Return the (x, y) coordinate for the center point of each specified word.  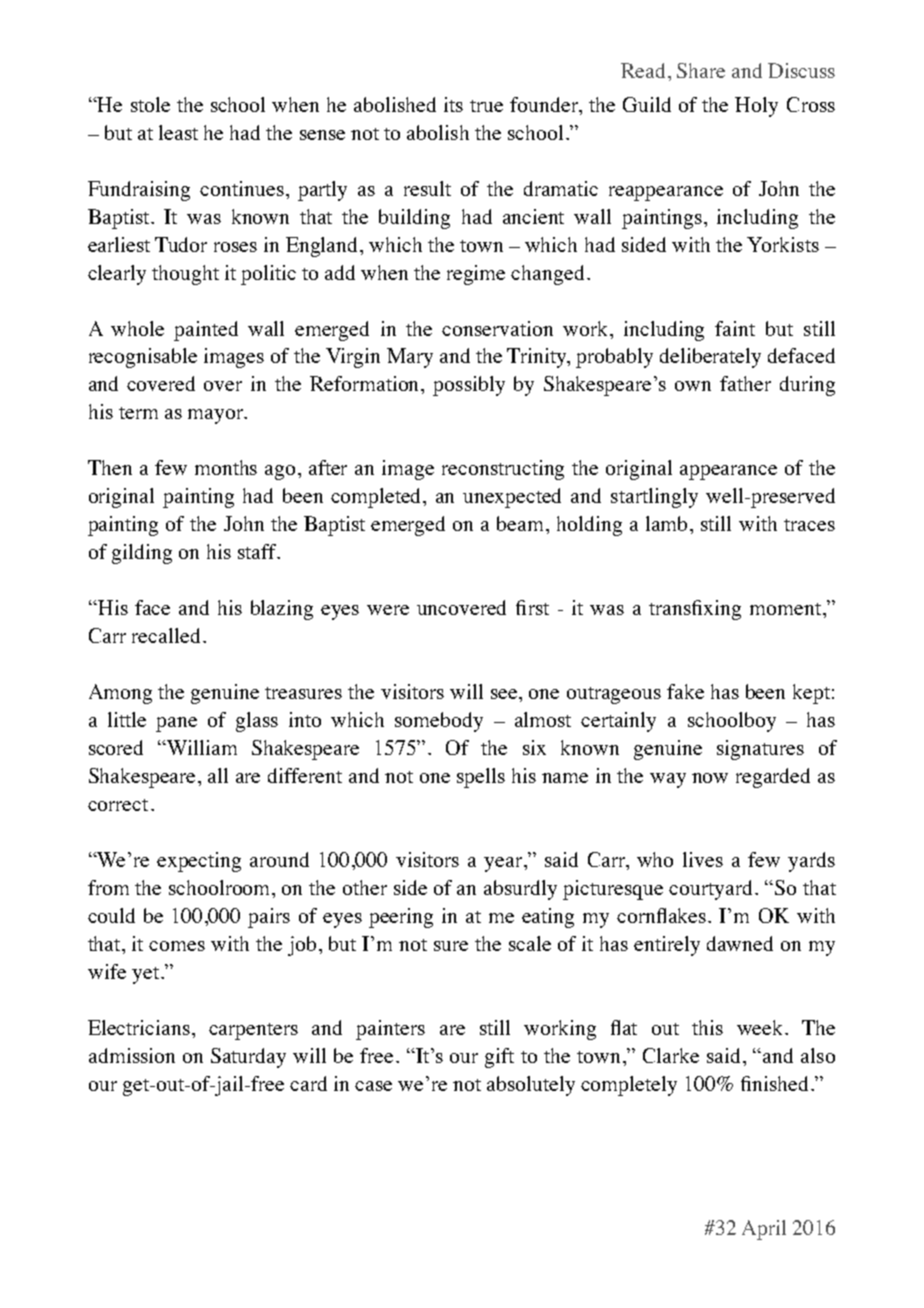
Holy (756, 107)
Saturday (248, 1058)
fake (685, 691)
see (505, 694)
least (178, 132)
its (453, 104)
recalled (166, 635)
